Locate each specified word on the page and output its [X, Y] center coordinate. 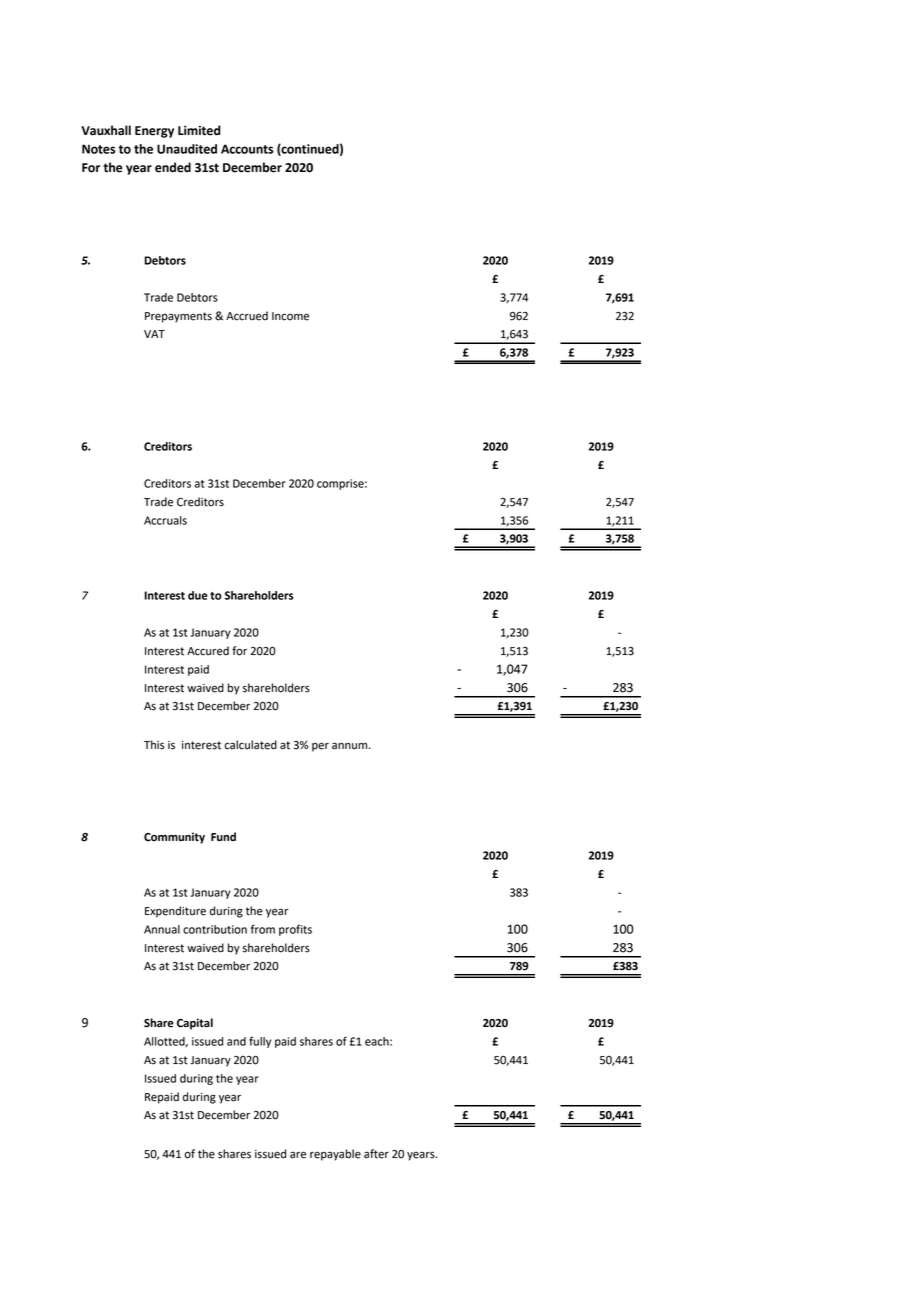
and [236, 1041]
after [376, 1154]
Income [290, 316]
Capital [195, 1024]
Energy [154, 132]
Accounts [247, 149]
